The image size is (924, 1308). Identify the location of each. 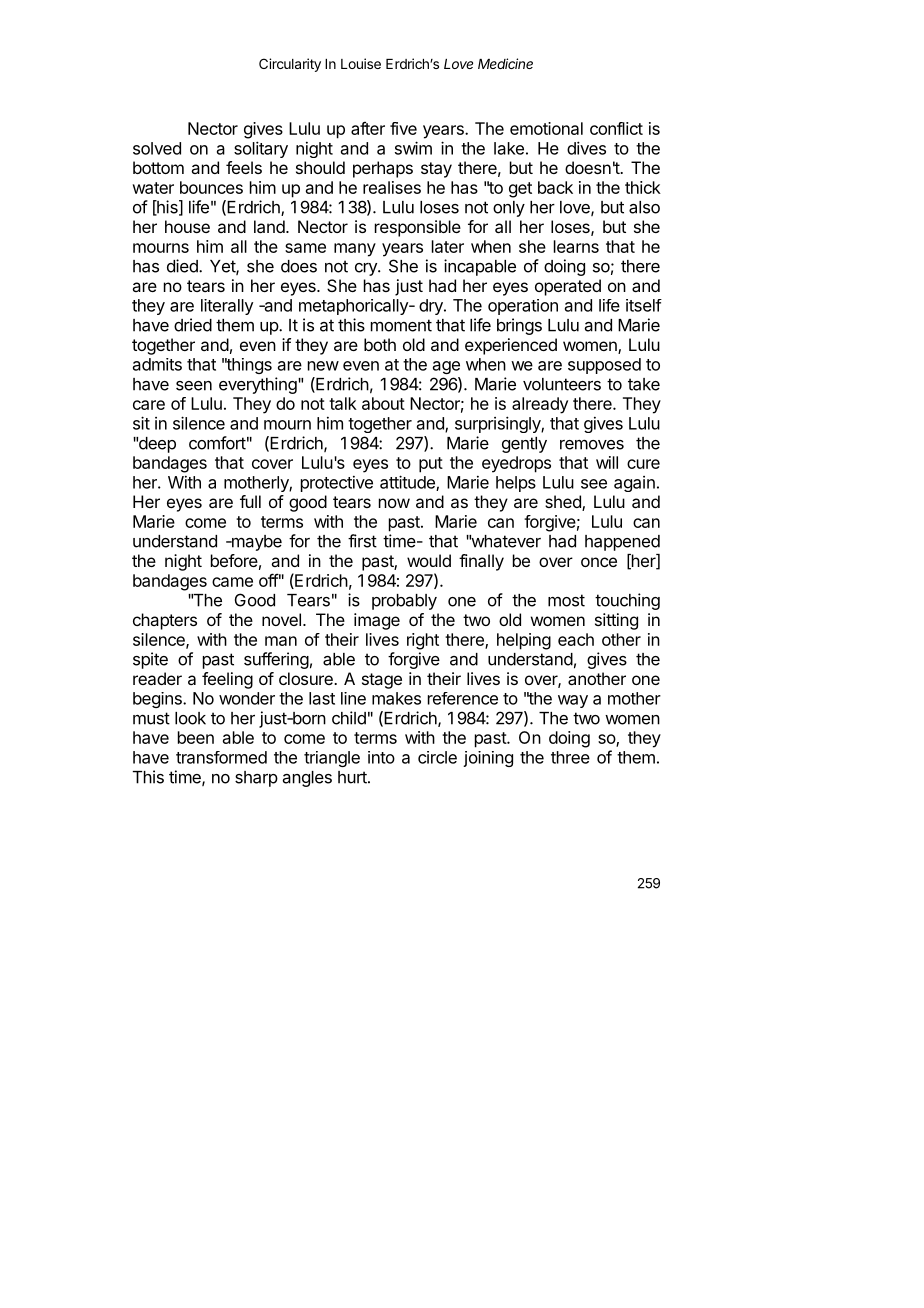
(576, 639).
